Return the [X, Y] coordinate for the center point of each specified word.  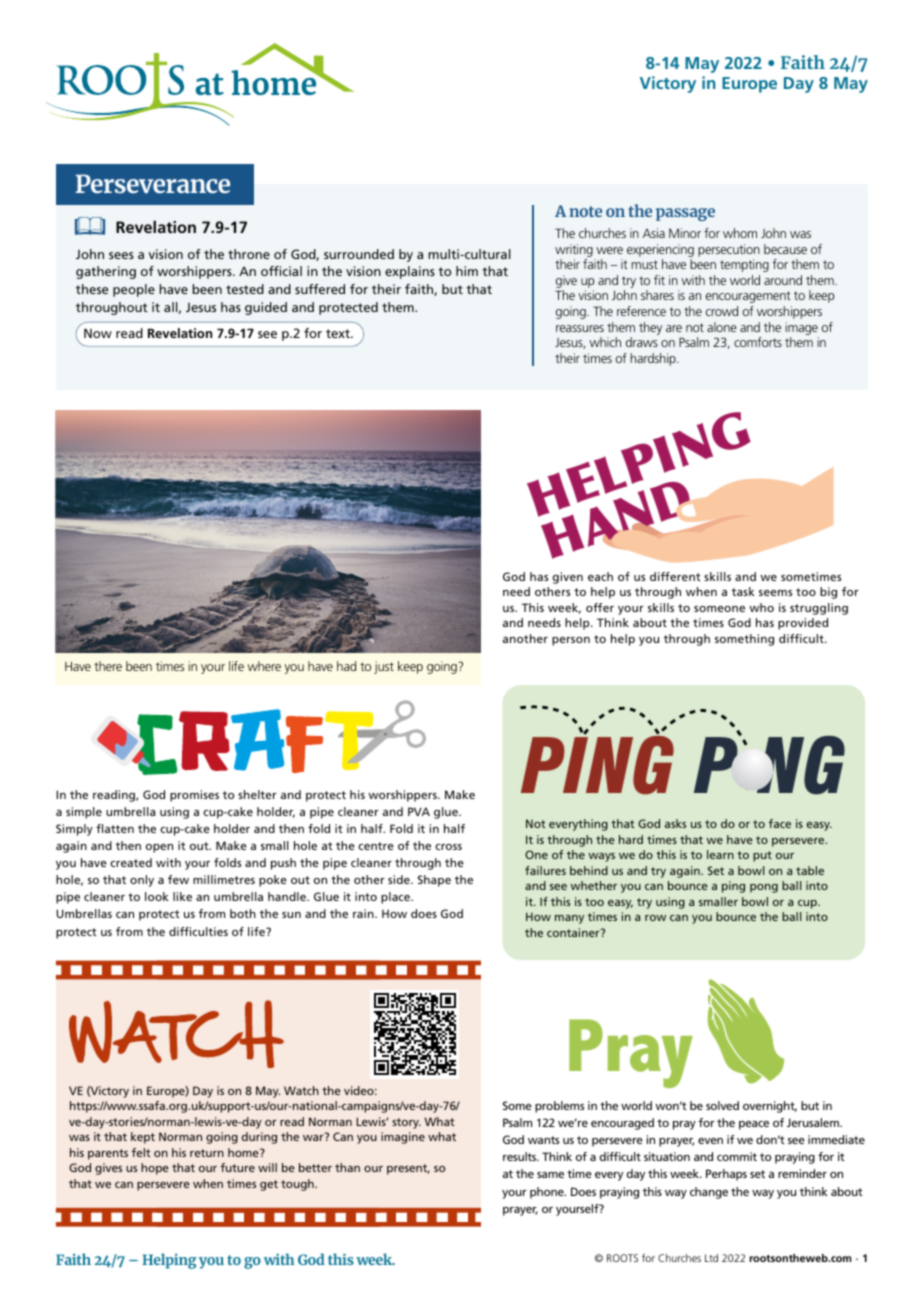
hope [155, 1169]
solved [722, 1105]
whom [740, 233]
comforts [758, 342]
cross [448, 847]
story [406, 1123]
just [384, 667]
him [467, 271]
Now [98, 333]
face [780, 823]
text [339, 333]
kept [143, 1138]
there [108, 666]
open [159, 848]
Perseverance [153, 183]
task [743, 591]
